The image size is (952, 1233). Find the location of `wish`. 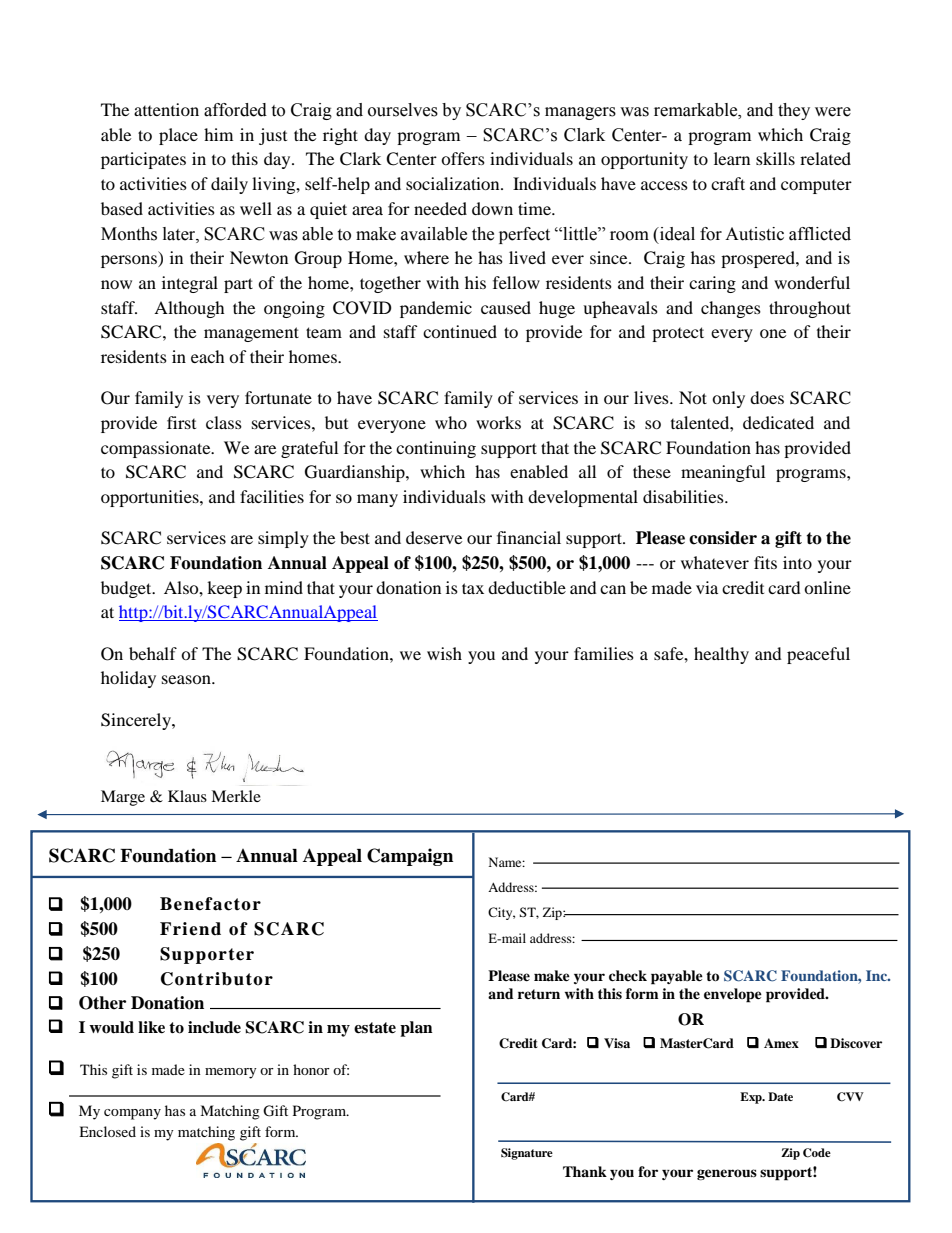

wish is located at coordinates (444, 653).
